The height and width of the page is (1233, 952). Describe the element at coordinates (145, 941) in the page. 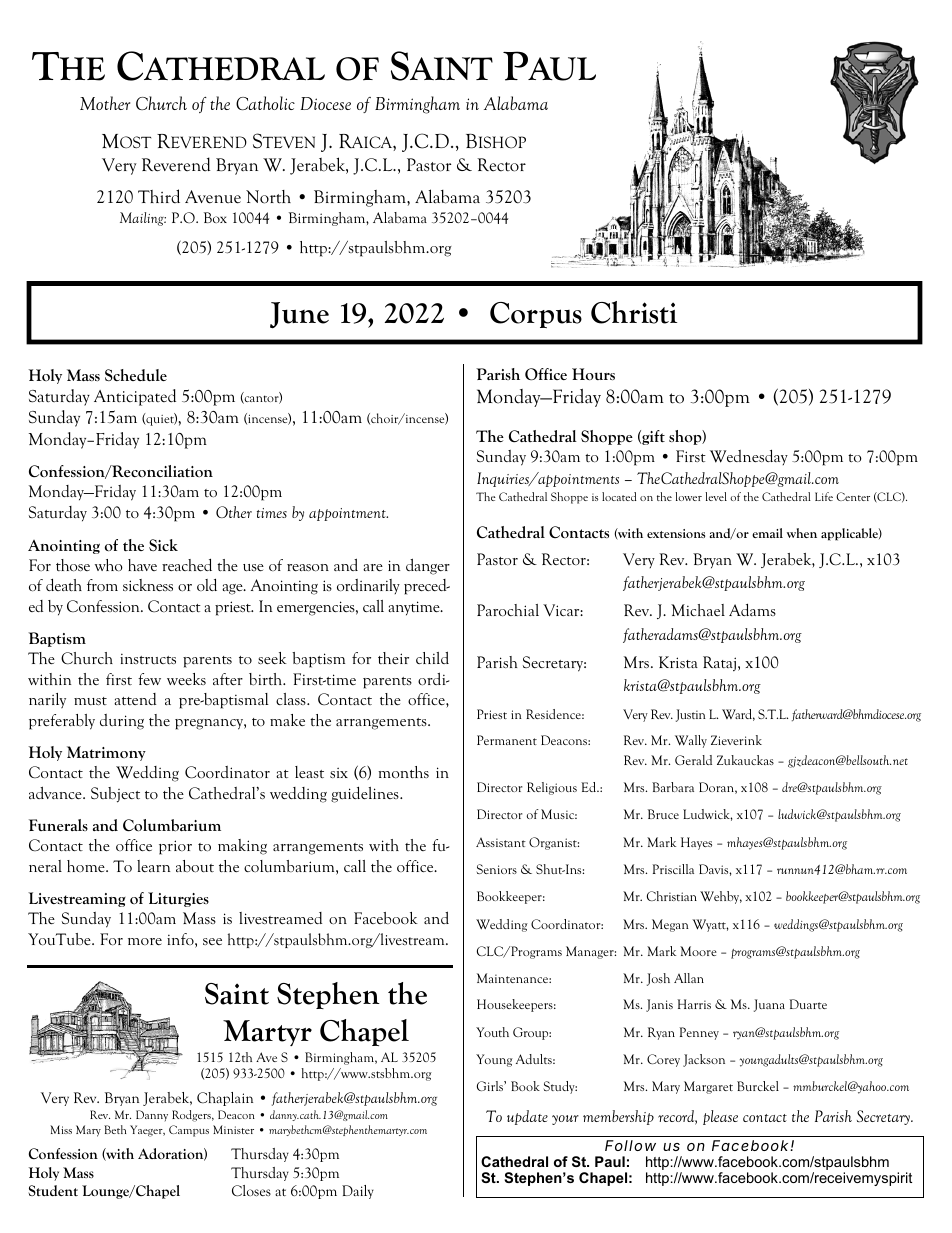

I see `more` at that location.
